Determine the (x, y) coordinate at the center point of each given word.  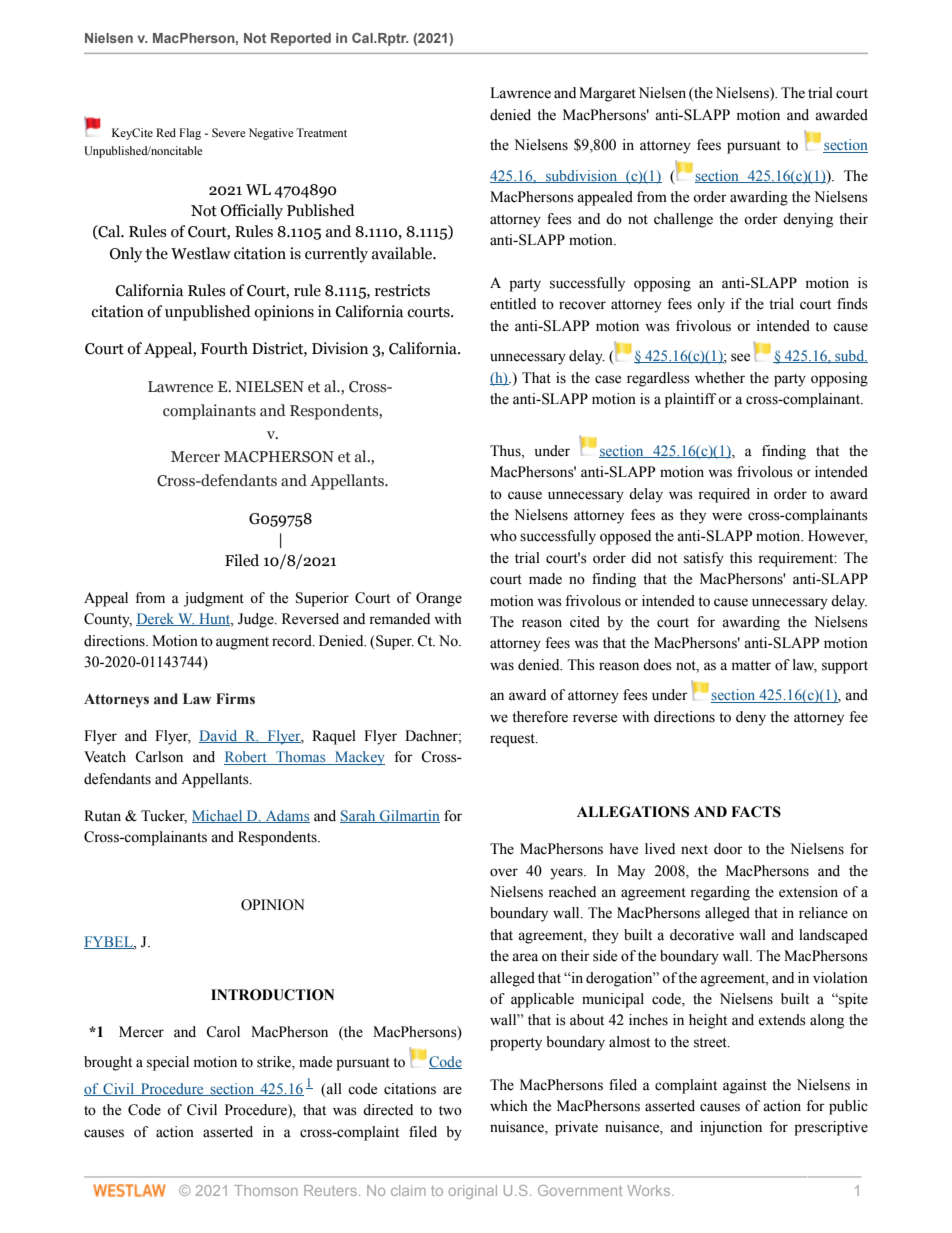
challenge (683, 220)
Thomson (266, 1190)
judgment (214, 599)
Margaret (607, 94)
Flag (190, 134)
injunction (731, 1128)
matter (751, 666)
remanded (399, 619)
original (473, 1192)
